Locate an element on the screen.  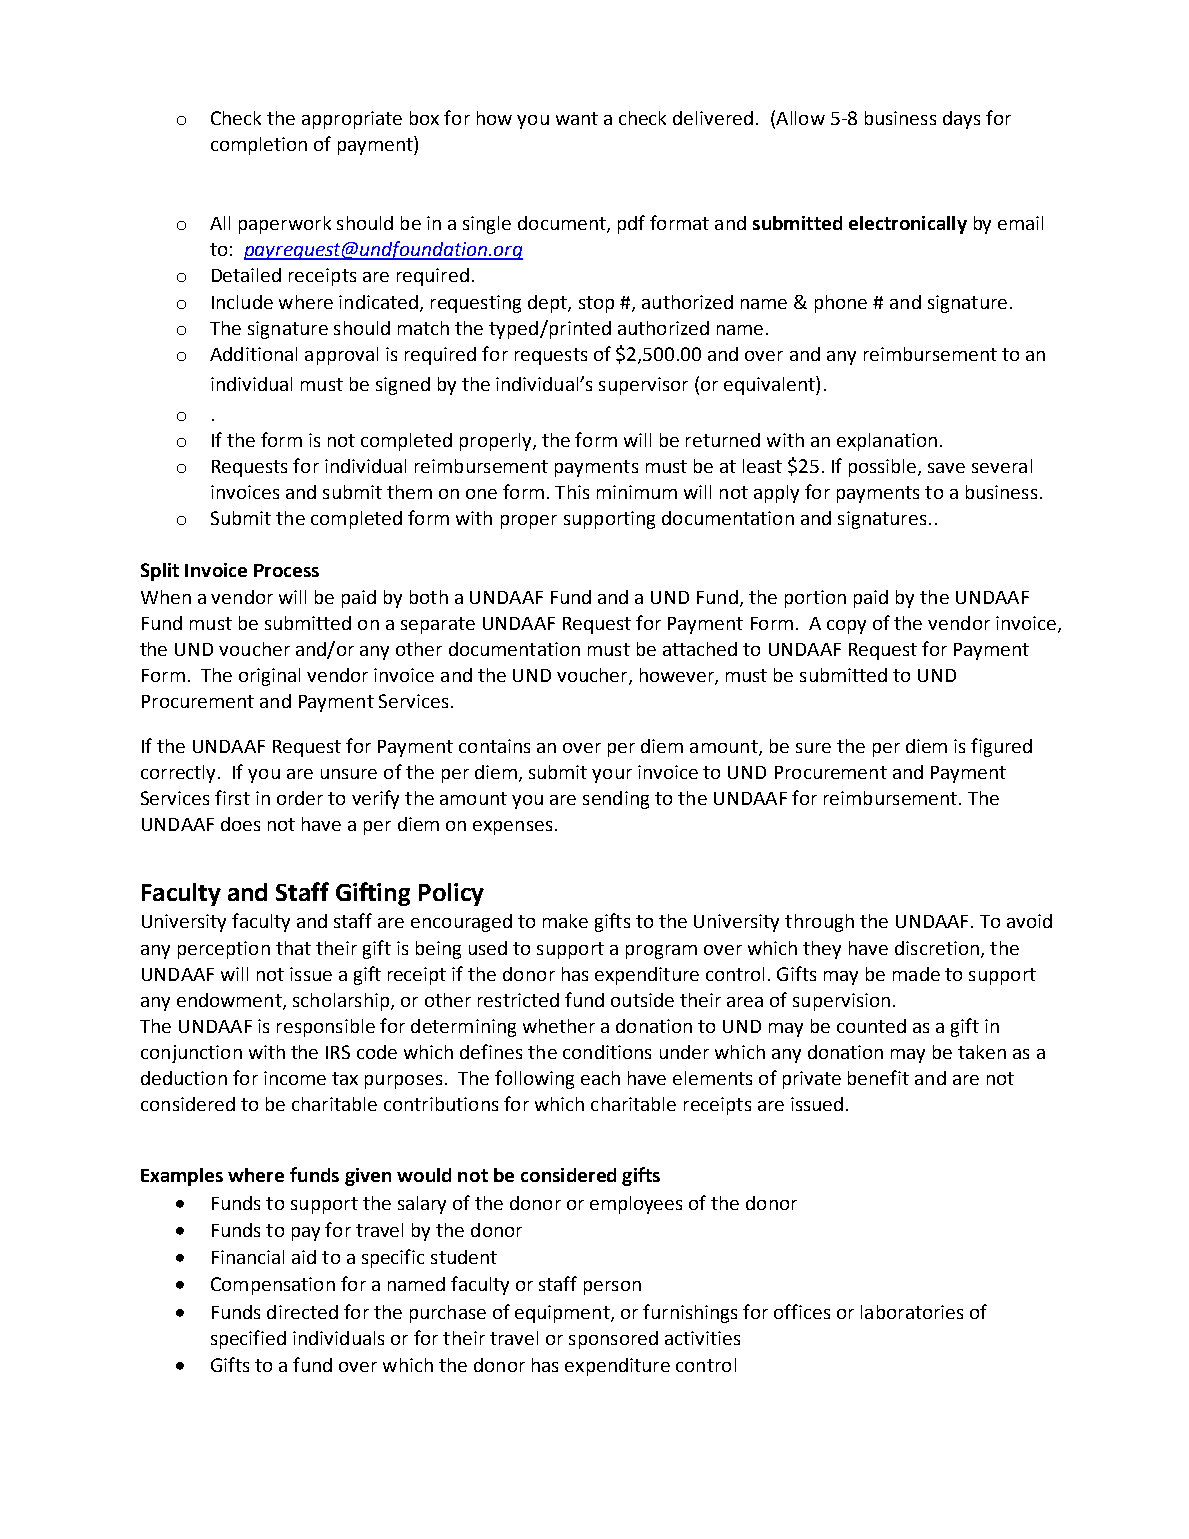
discretion is located at coordinates (937, 948).
